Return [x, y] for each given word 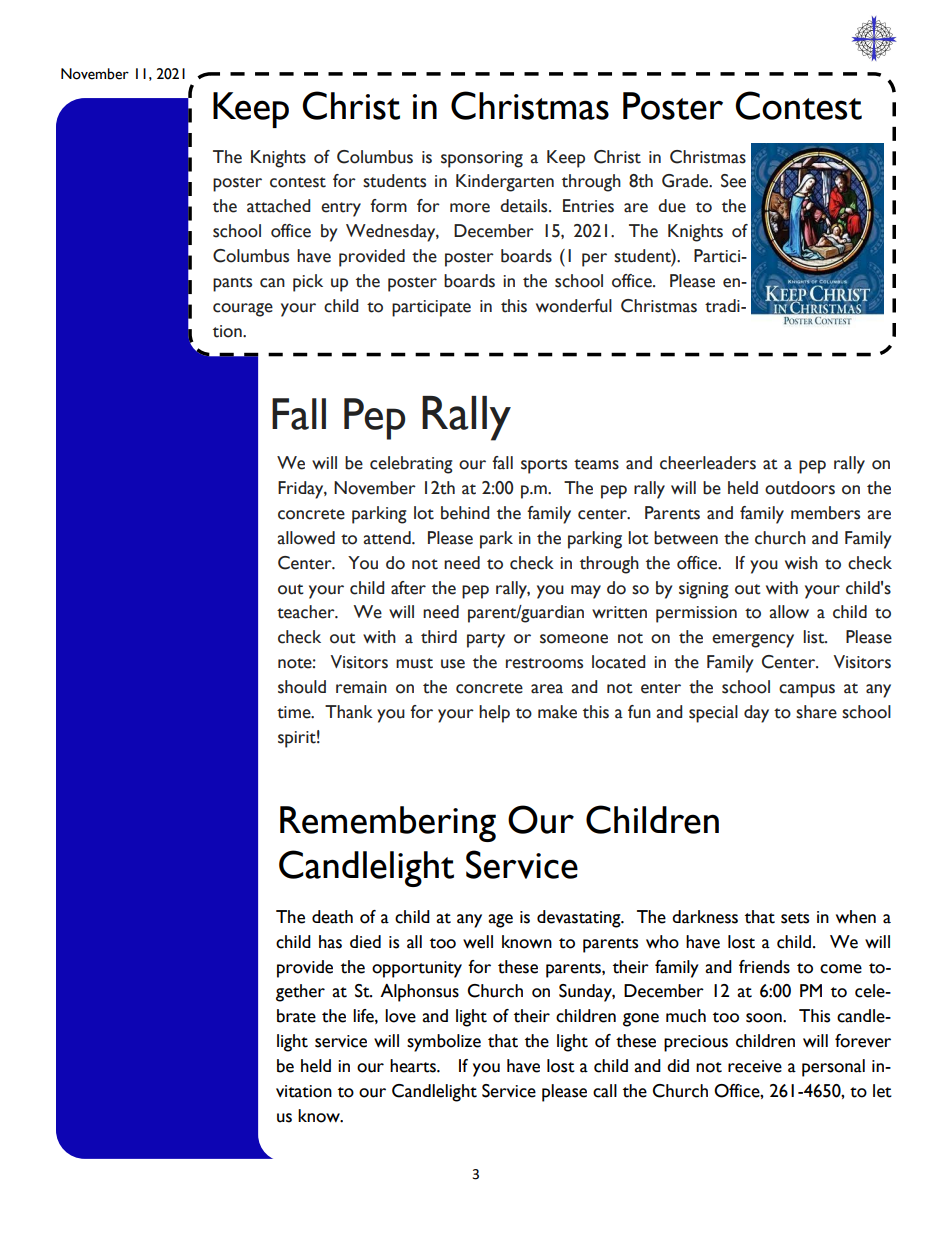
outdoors [800, 488]
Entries [588, 206]
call [605, 1091]
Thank [349, 712]
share [816, 712]
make [557, 712]
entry [341, 209]
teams [596, 464]
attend [388, 538]
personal [833, 1068]
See [733, 181]
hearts [414, 1066]
